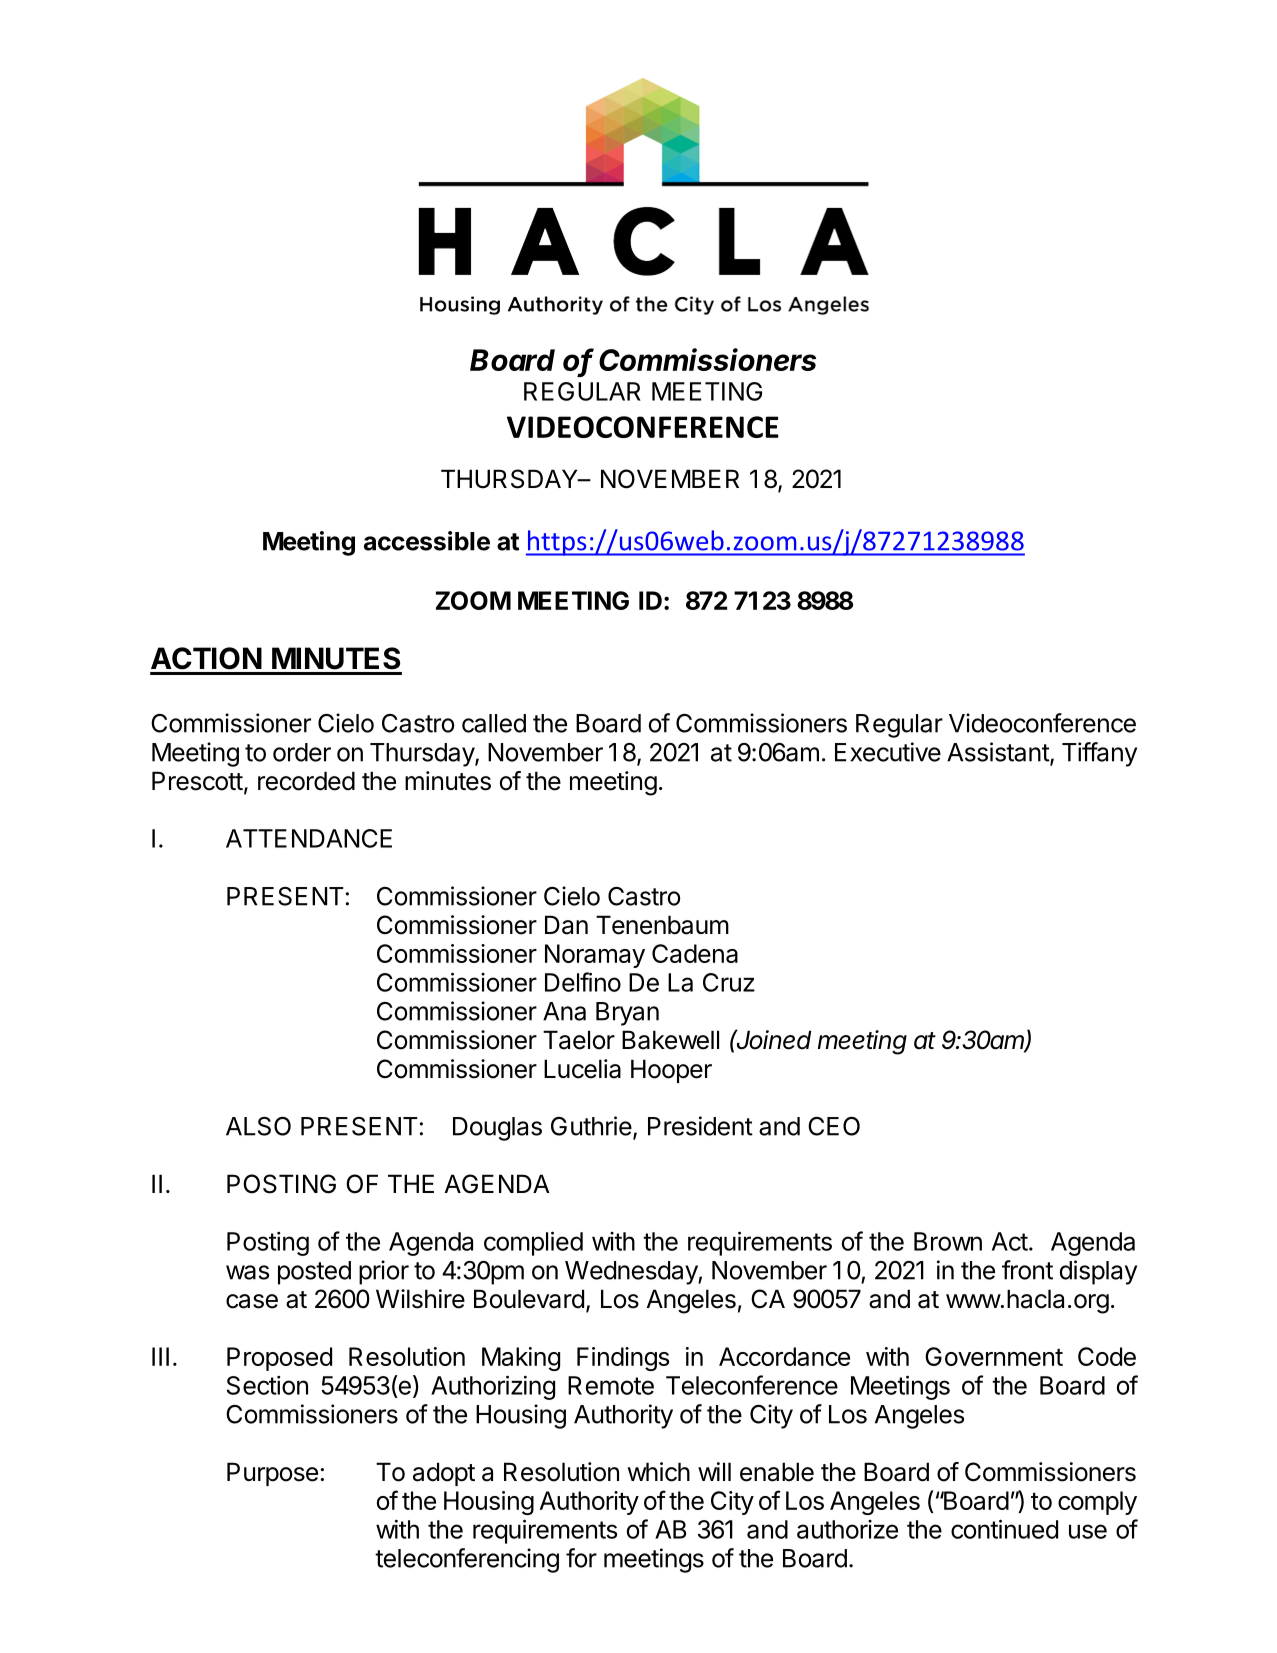 The height and width of the document is (1653, 1277). What do you see at coordinates (671, 1071) in the document?
I see `Hooper` at bounding box center [671, 1071].
